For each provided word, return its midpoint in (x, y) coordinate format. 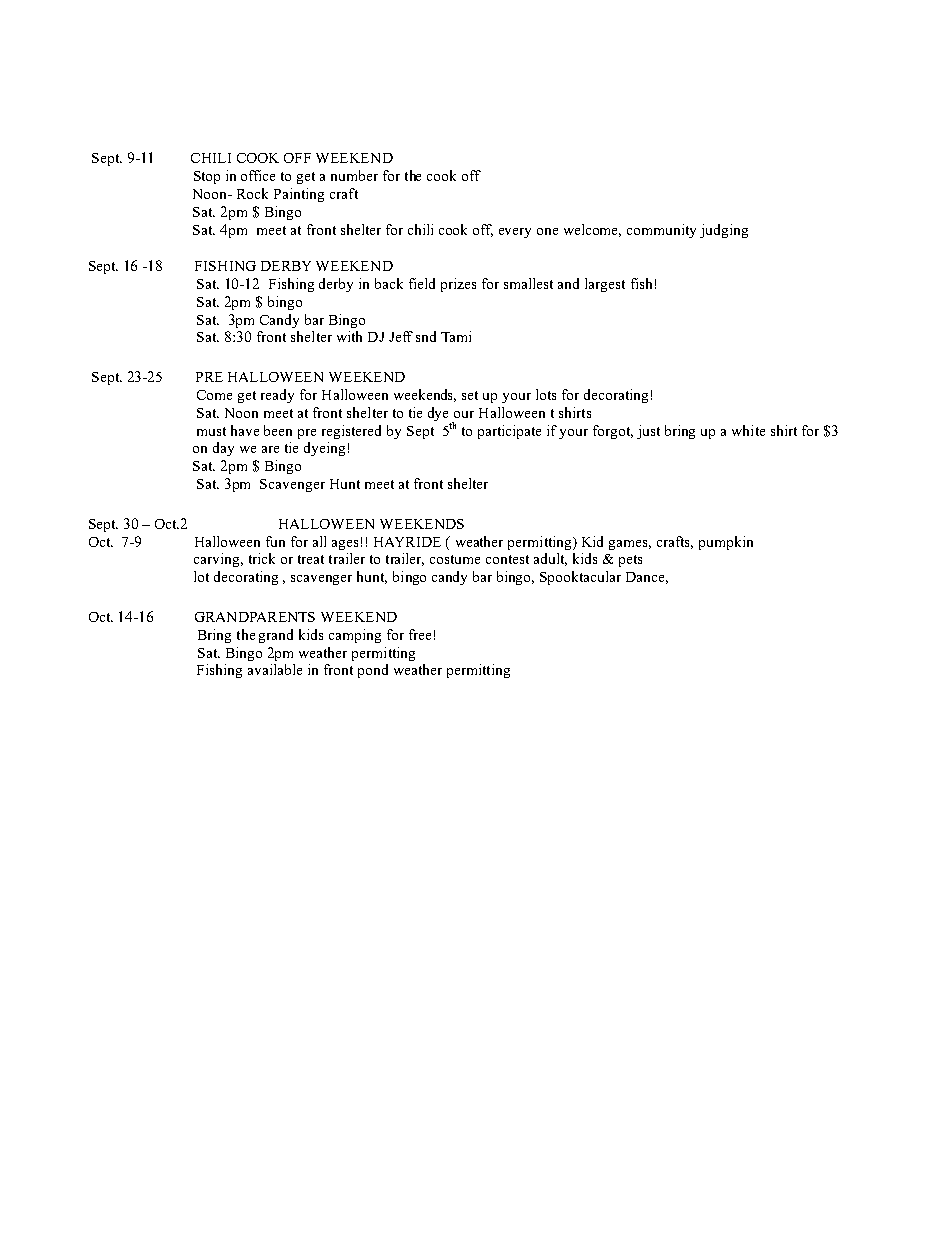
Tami (456, 336)
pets (630, 561)
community (661, 231)
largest (605, 285)
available (275, 669)
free (420, 634)
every (515, 233)
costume (455, 559)
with (349, 336)
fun (275, 541)
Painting (299, 195)
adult (550, 559)
